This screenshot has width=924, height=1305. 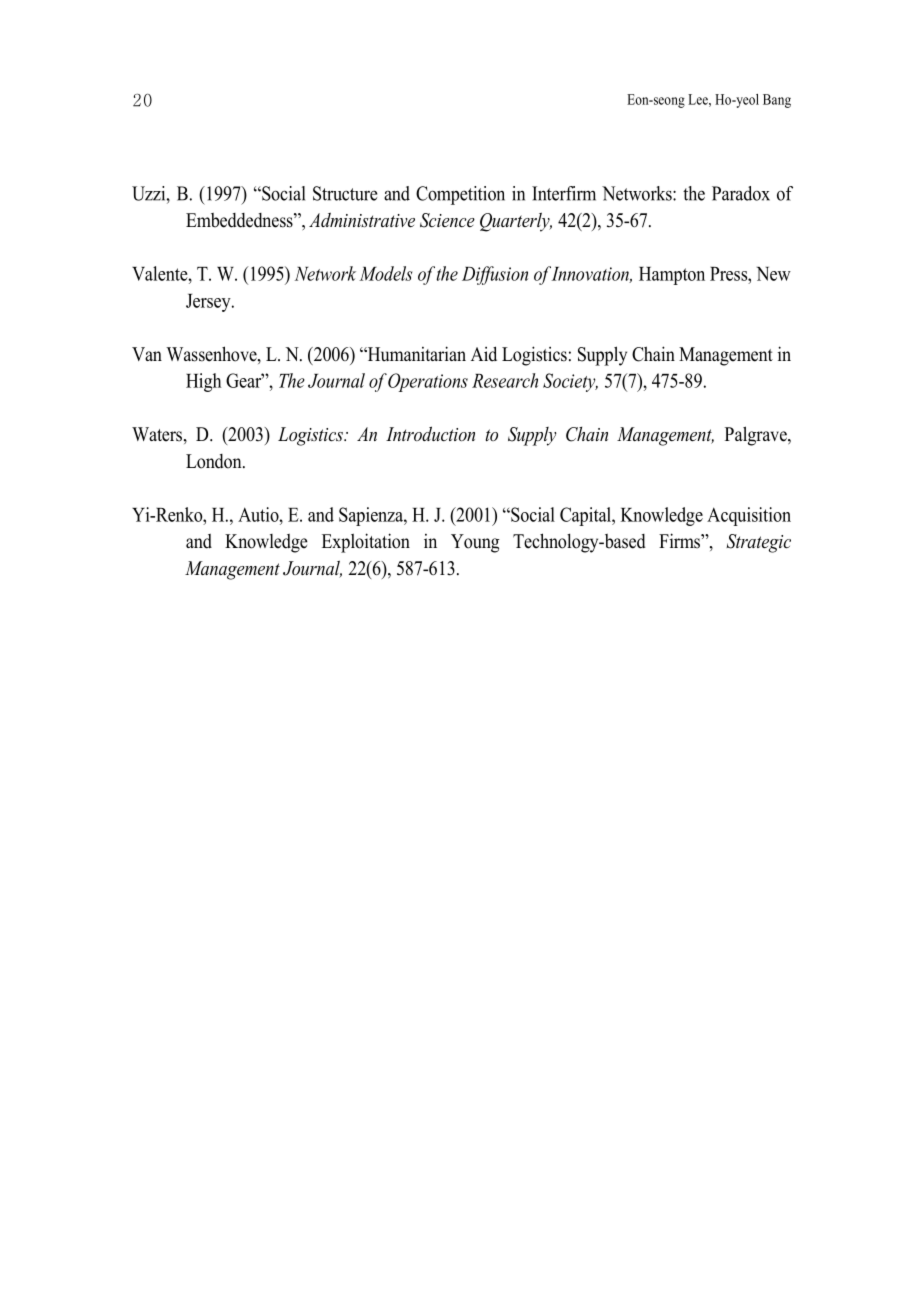 What do you see at coordinates (672, 276) in the screenshot?
I see `Hampton` at bounding box center [672, 276].
